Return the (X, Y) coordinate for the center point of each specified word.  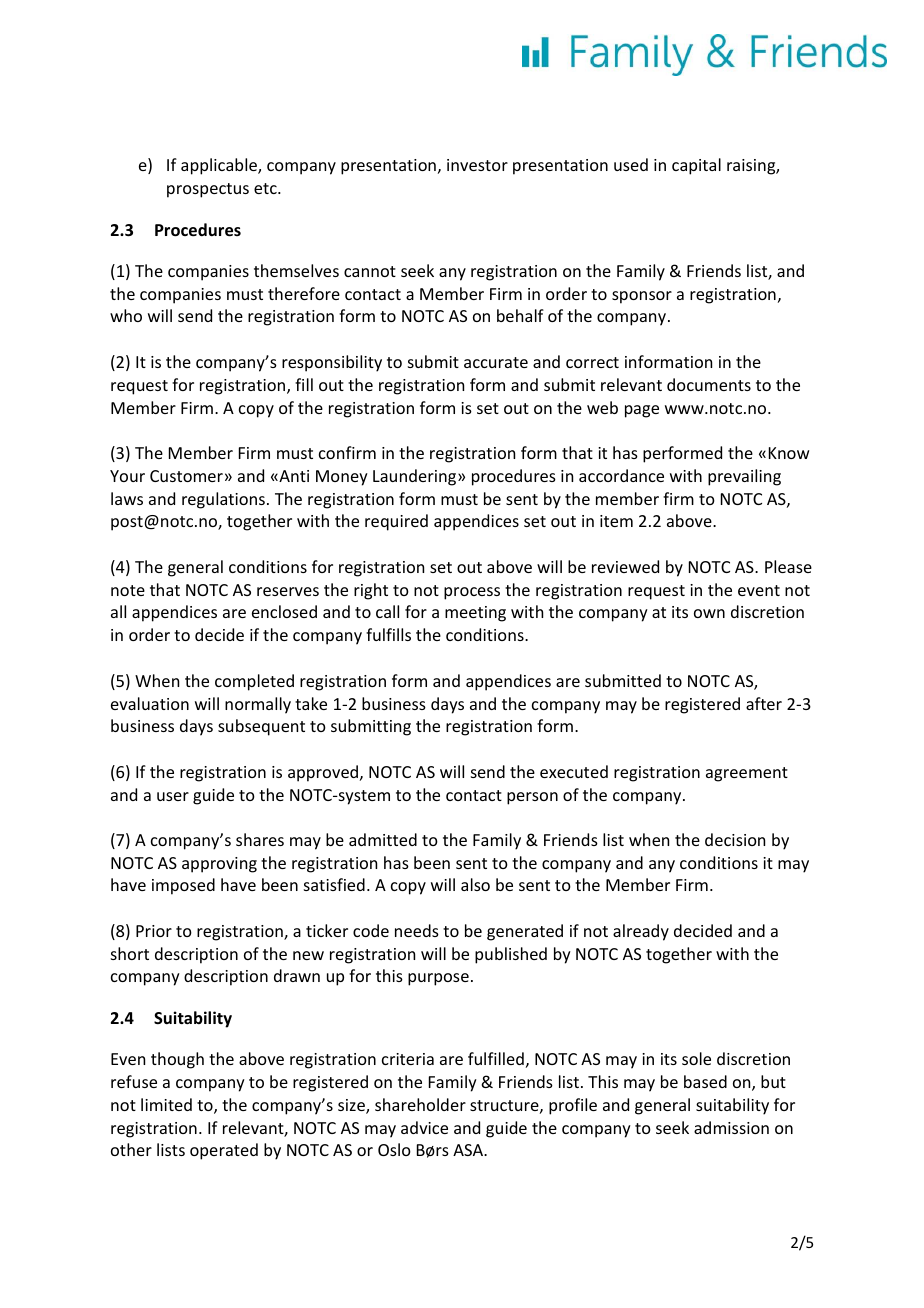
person (532, 798)
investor (477, 165)
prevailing (744, 477)
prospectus (208, 190)
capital (696, 166)
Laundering (416, 477)
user (173, 796)
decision (735, 839)
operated (224, 1151)
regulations (223, 500)
